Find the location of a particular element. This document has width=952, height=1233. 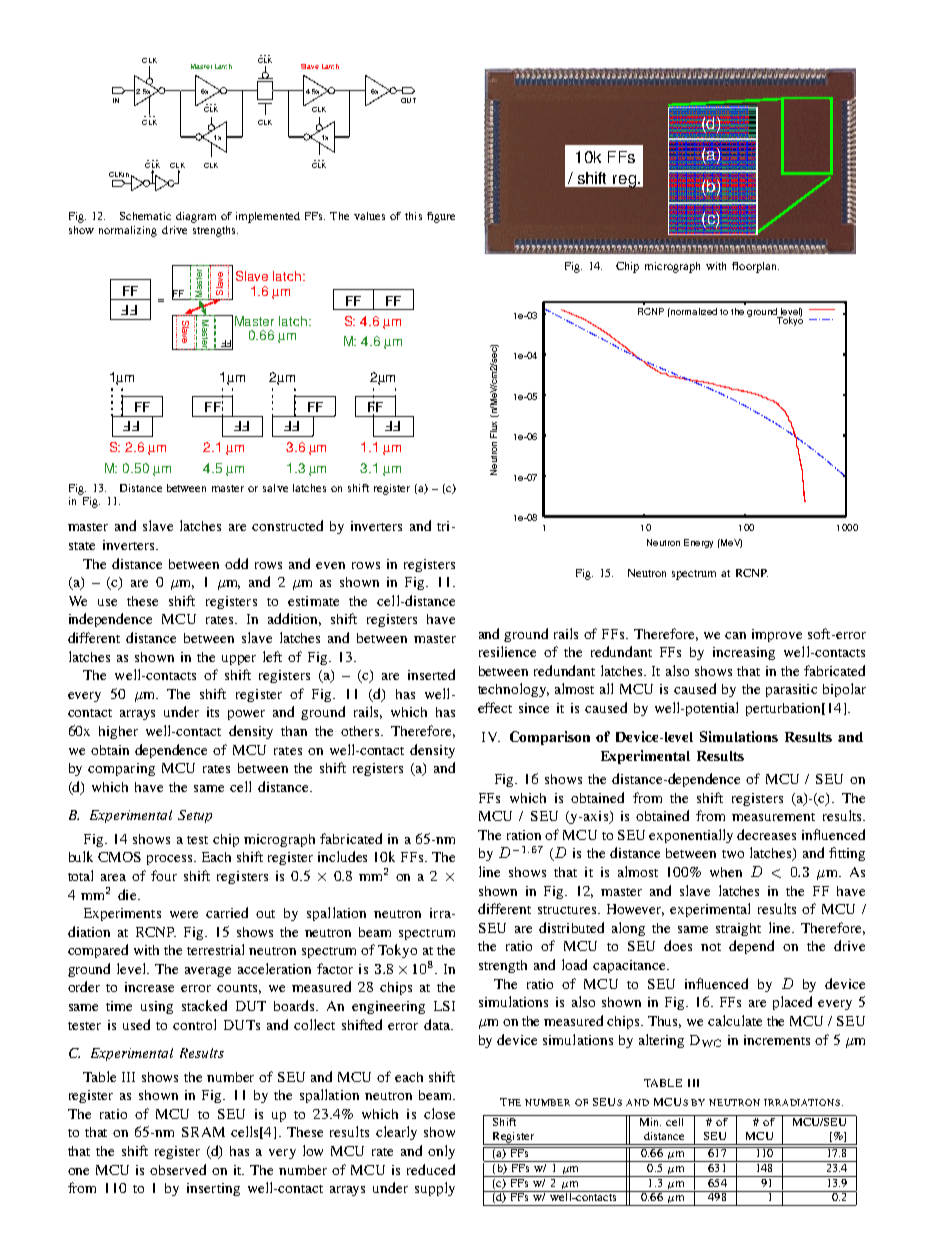

constructed is located at coordinates (287, 525).
